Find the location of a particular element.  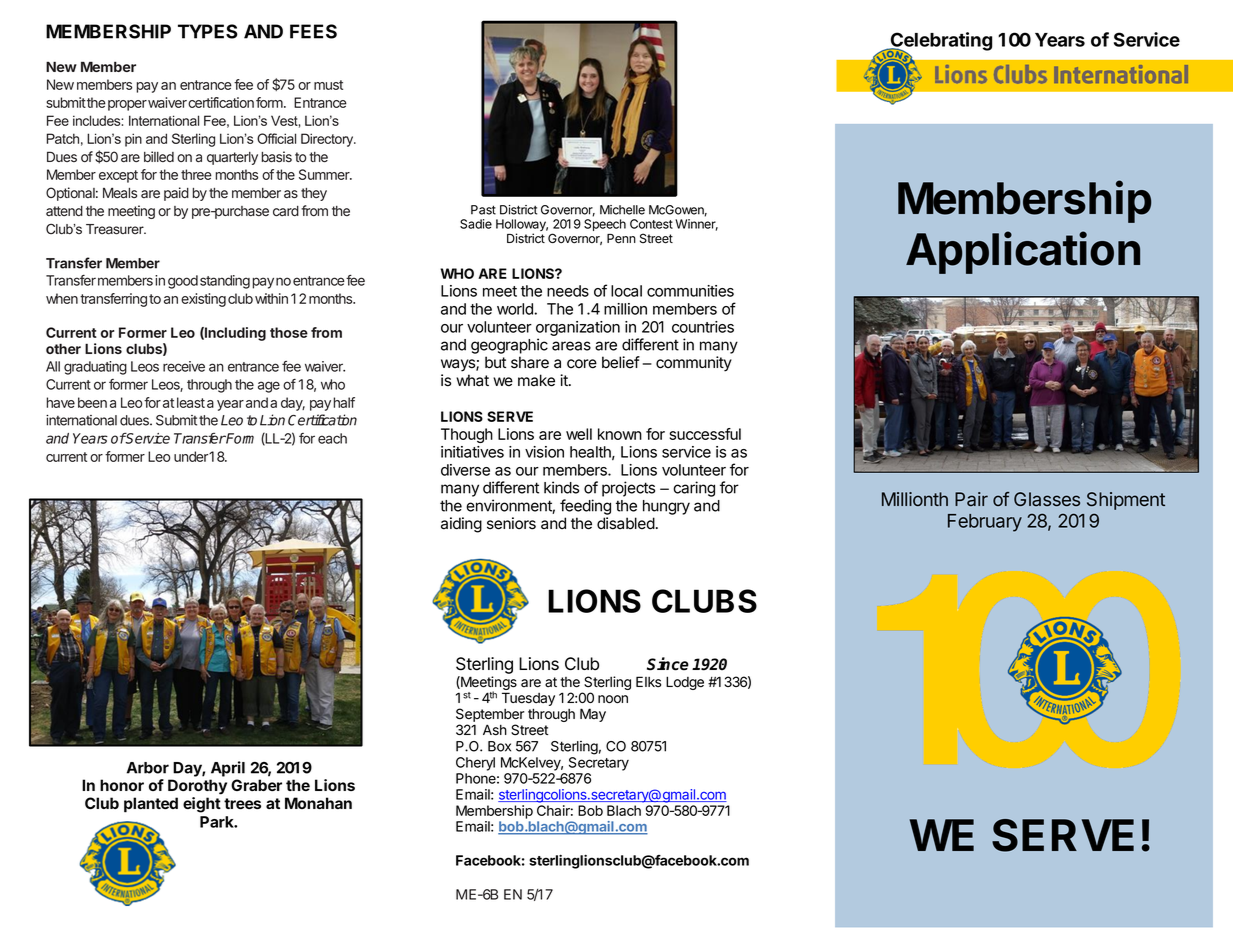

February is located at coordinates (985, 523).
